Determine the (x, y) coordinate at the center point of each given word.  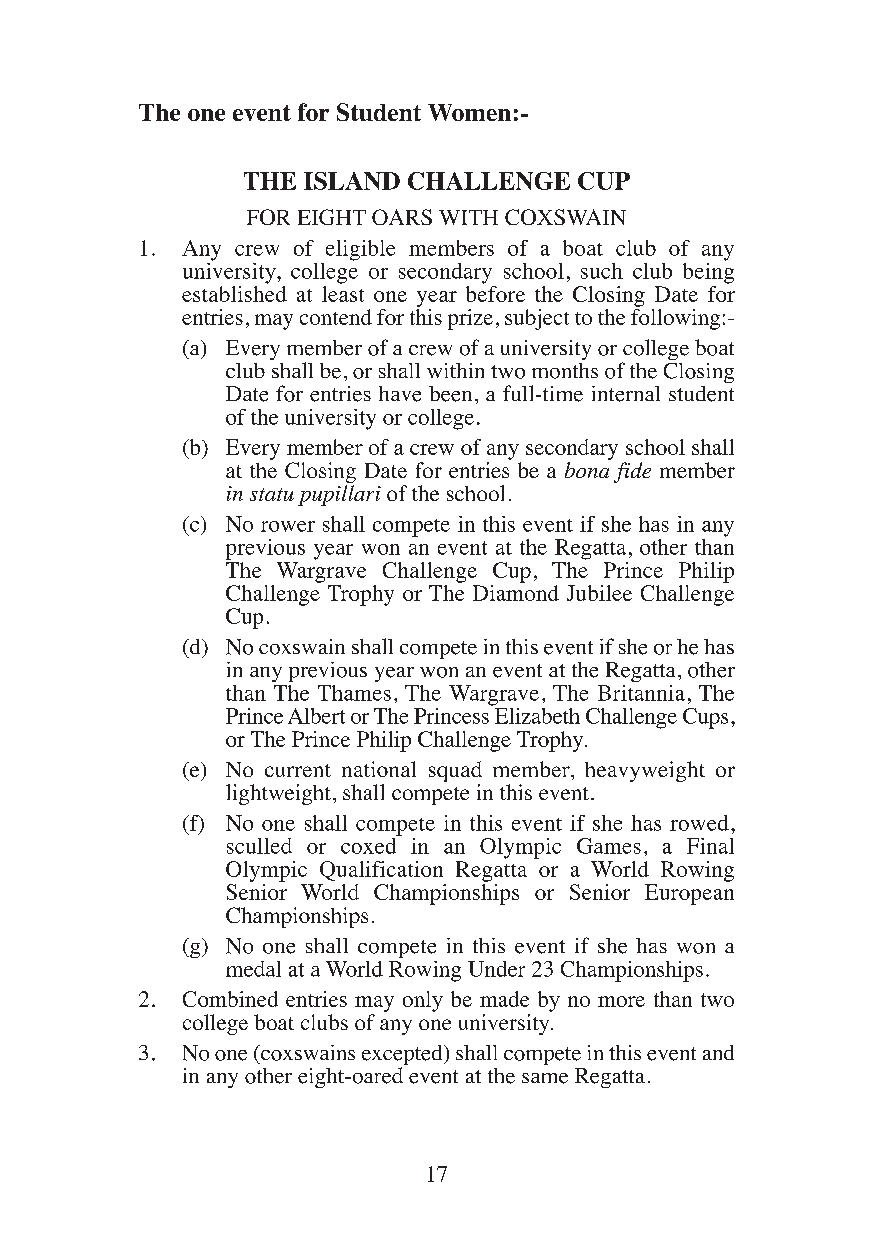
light (247, 794)
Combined (230, 999)
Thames (354, 693)
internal (626, 394)
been (450, 394)
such (602, 271)
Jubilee (599, 593)
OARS (402, 217)
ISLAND (352, 181)
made (504, 999)
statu (272, 494)
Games (609, 846)
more (621, 1001)
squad (455, 773)
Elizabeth (536, 714)
